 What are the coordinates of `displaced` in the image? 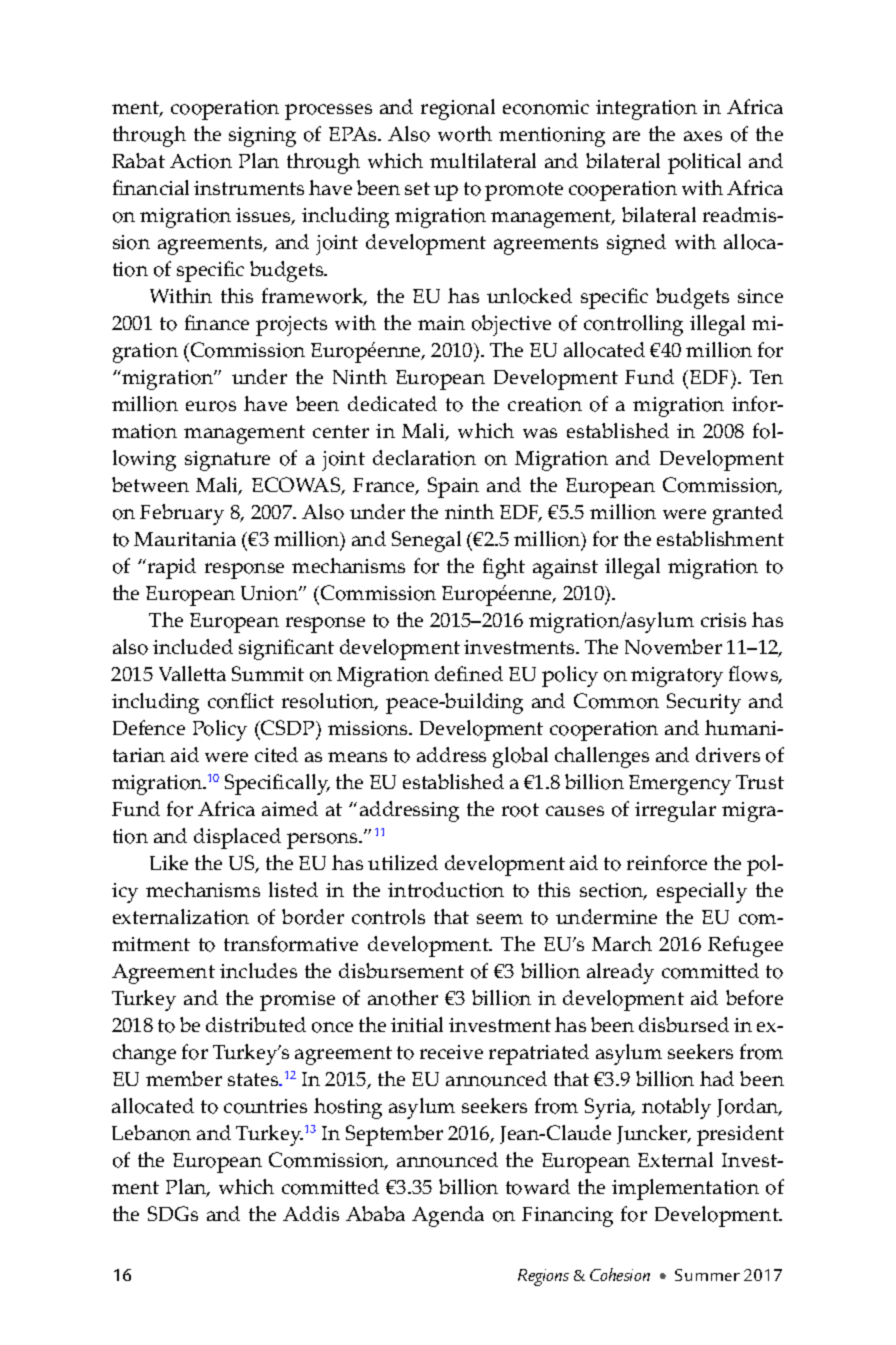 It's located at (237, 838).
